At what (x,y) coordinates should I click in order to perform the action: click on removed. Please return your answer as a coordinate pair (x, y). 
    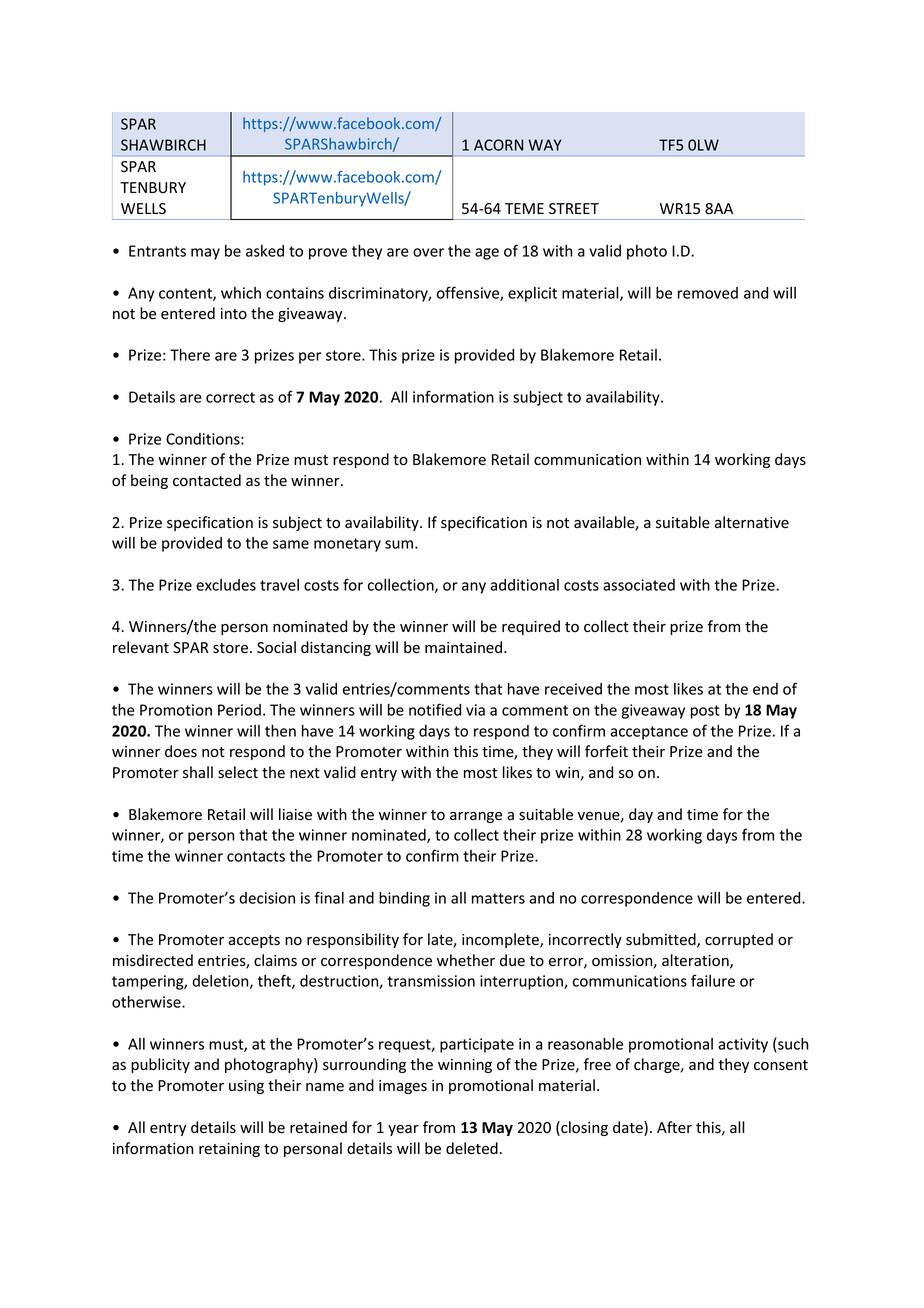
    Looking at the image, I should click on (708, 293).
